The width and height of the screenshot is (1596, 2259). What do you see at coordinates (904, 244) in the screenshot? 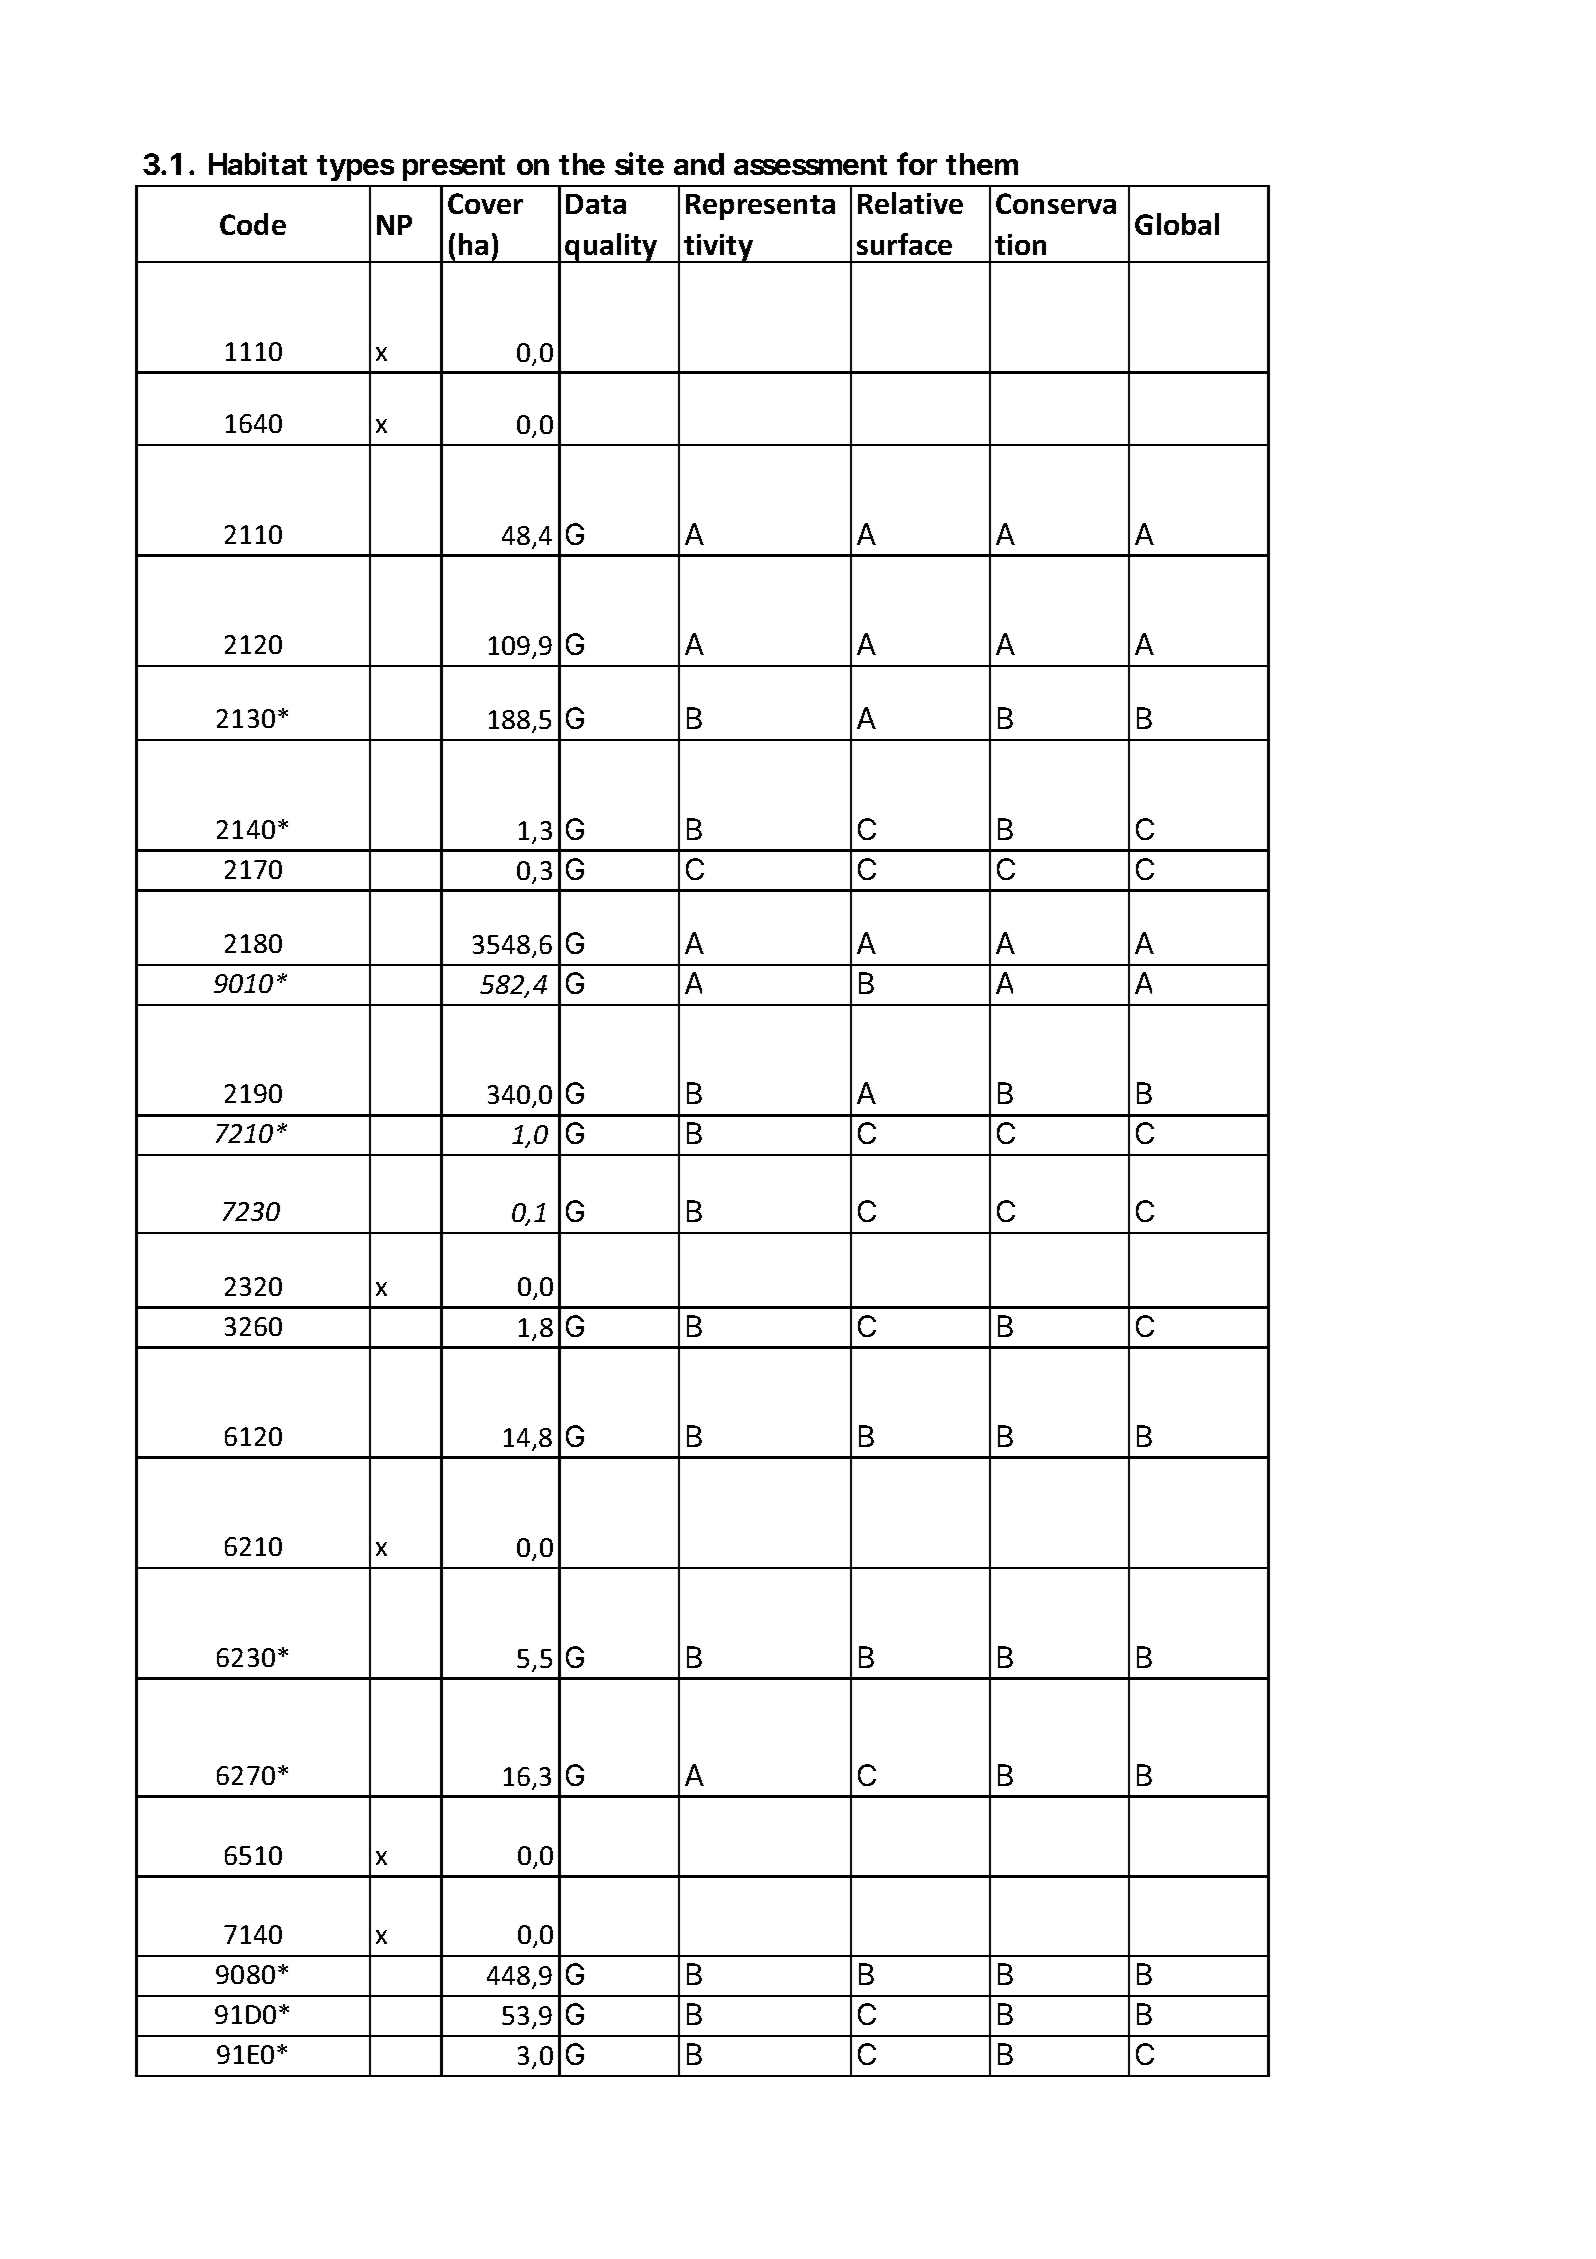
I see `surface` at bounding box center [904, 244].
